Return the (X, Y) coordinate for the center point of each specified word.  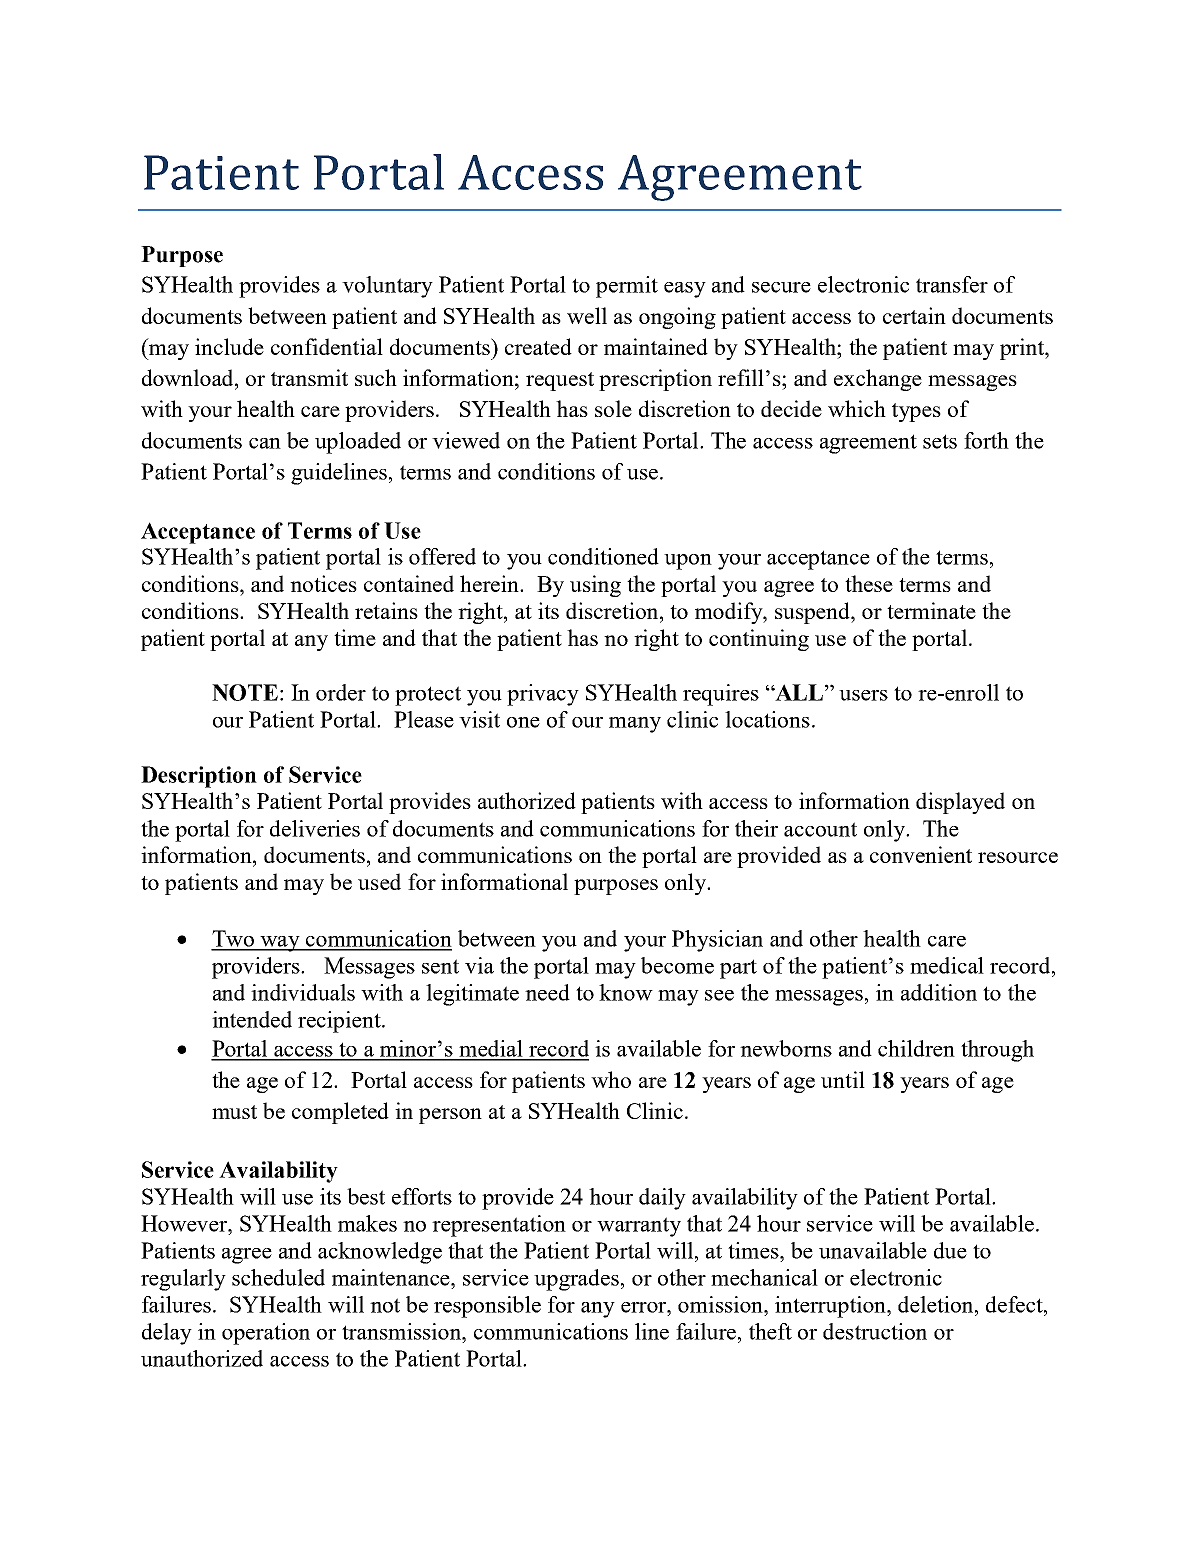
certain (914, 315)
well (587, 315)
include (229, 346)
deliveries (315, 828)
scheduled (278, 1277)
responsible (487, 1307)
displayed (960, 803)
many (635, 725)
